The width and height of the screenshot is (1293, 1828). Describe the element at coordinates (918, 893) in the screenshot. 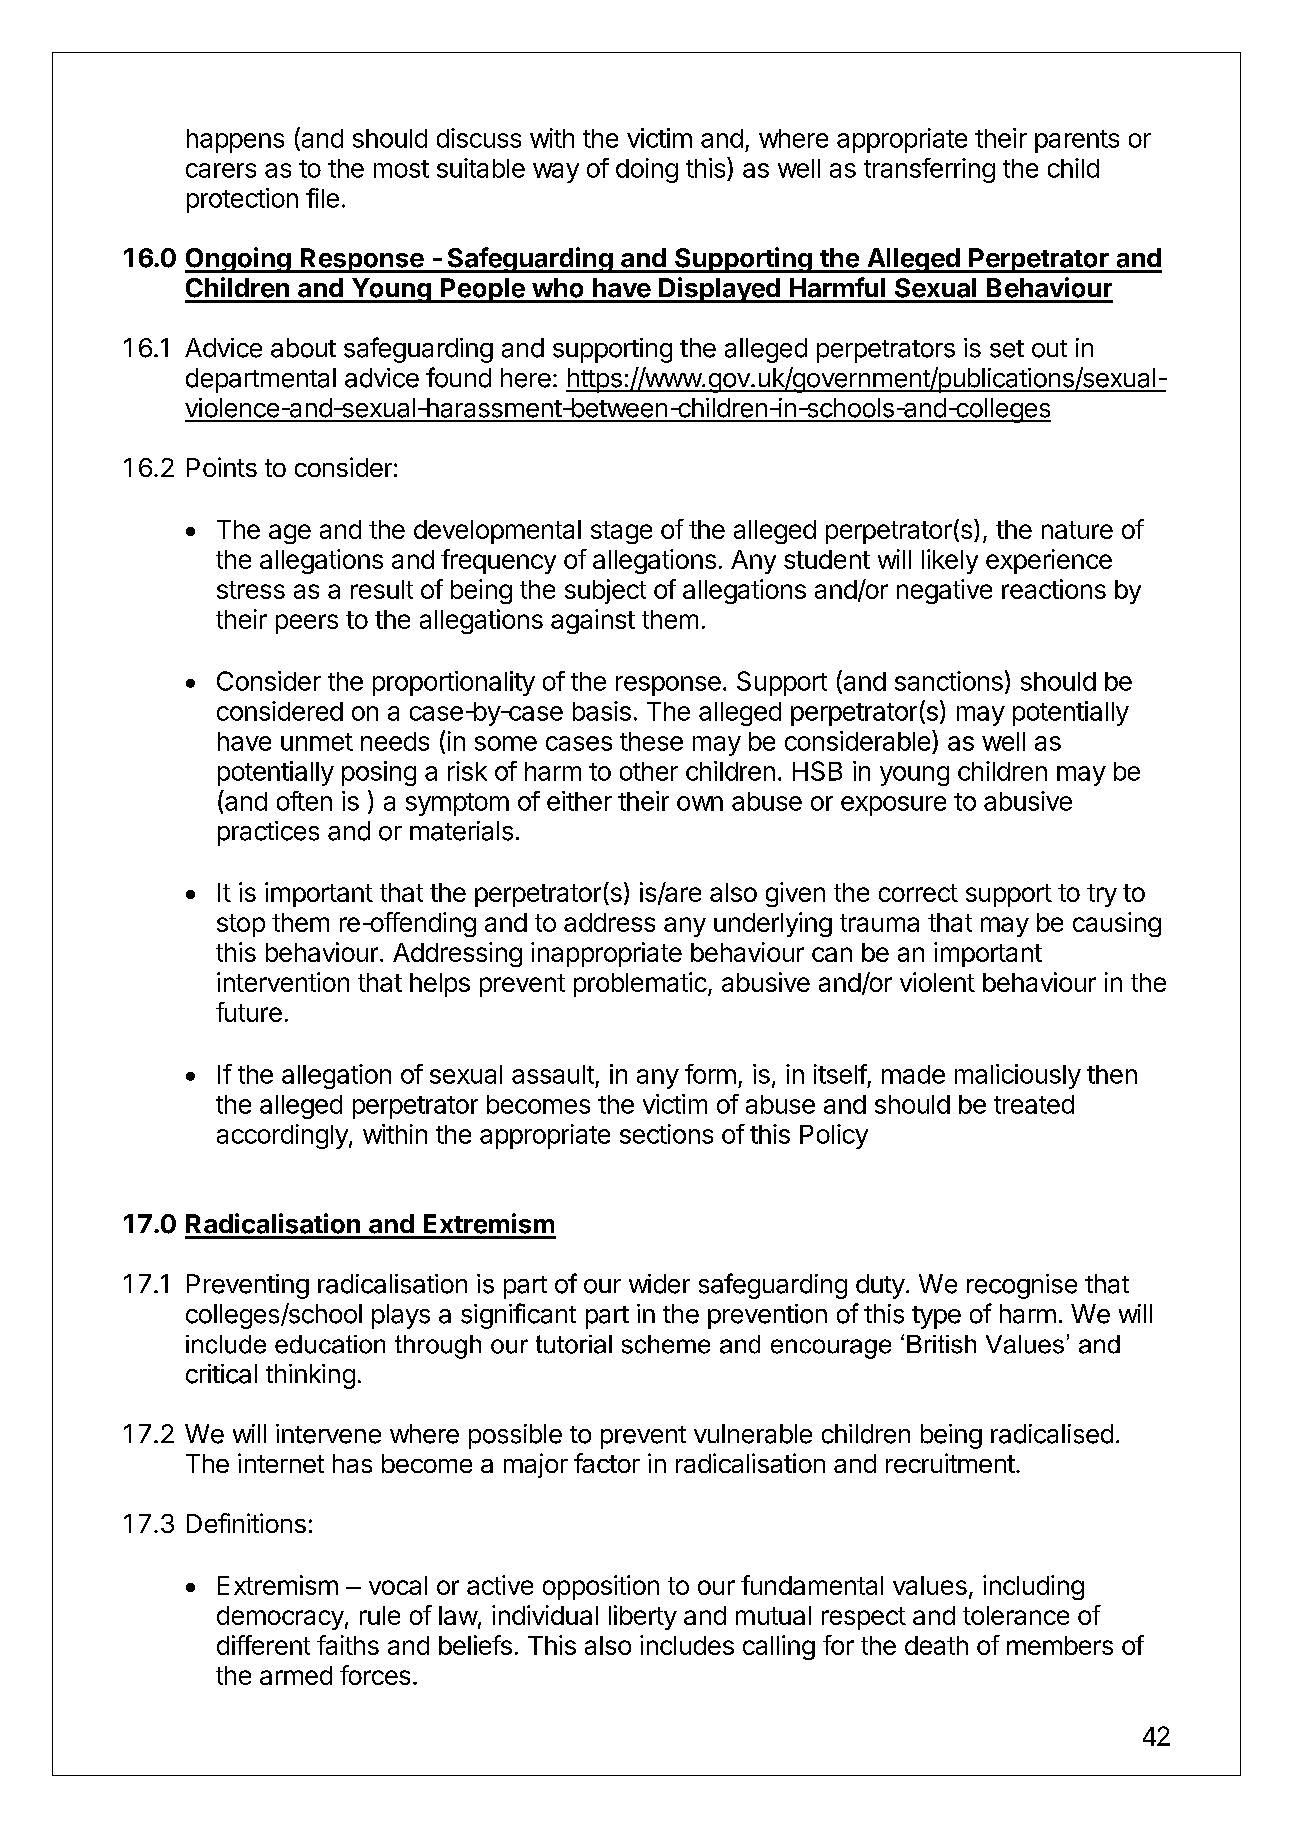

I see `correct` at that location.
